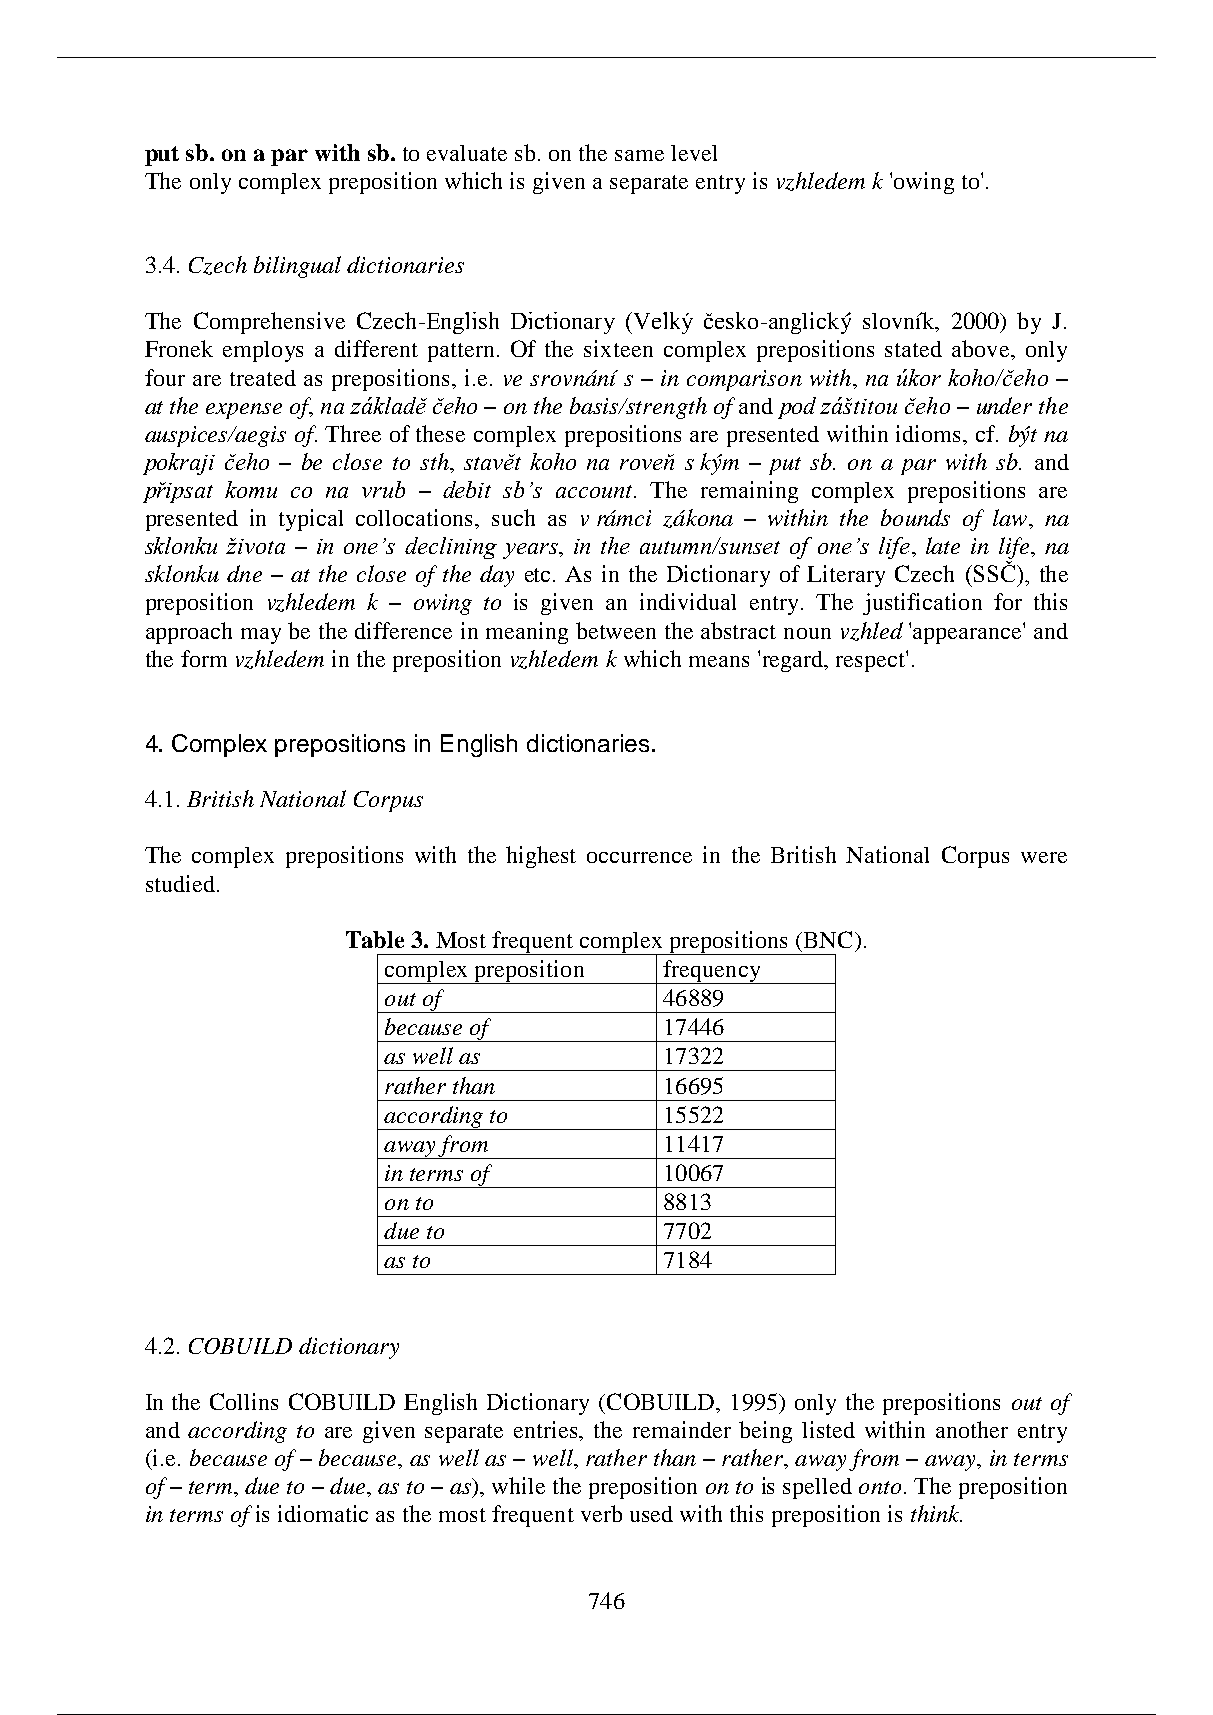 Image resolution: width=1213 pixels, height=1715 pixels. I want to click on stated, so click(913, 349).
